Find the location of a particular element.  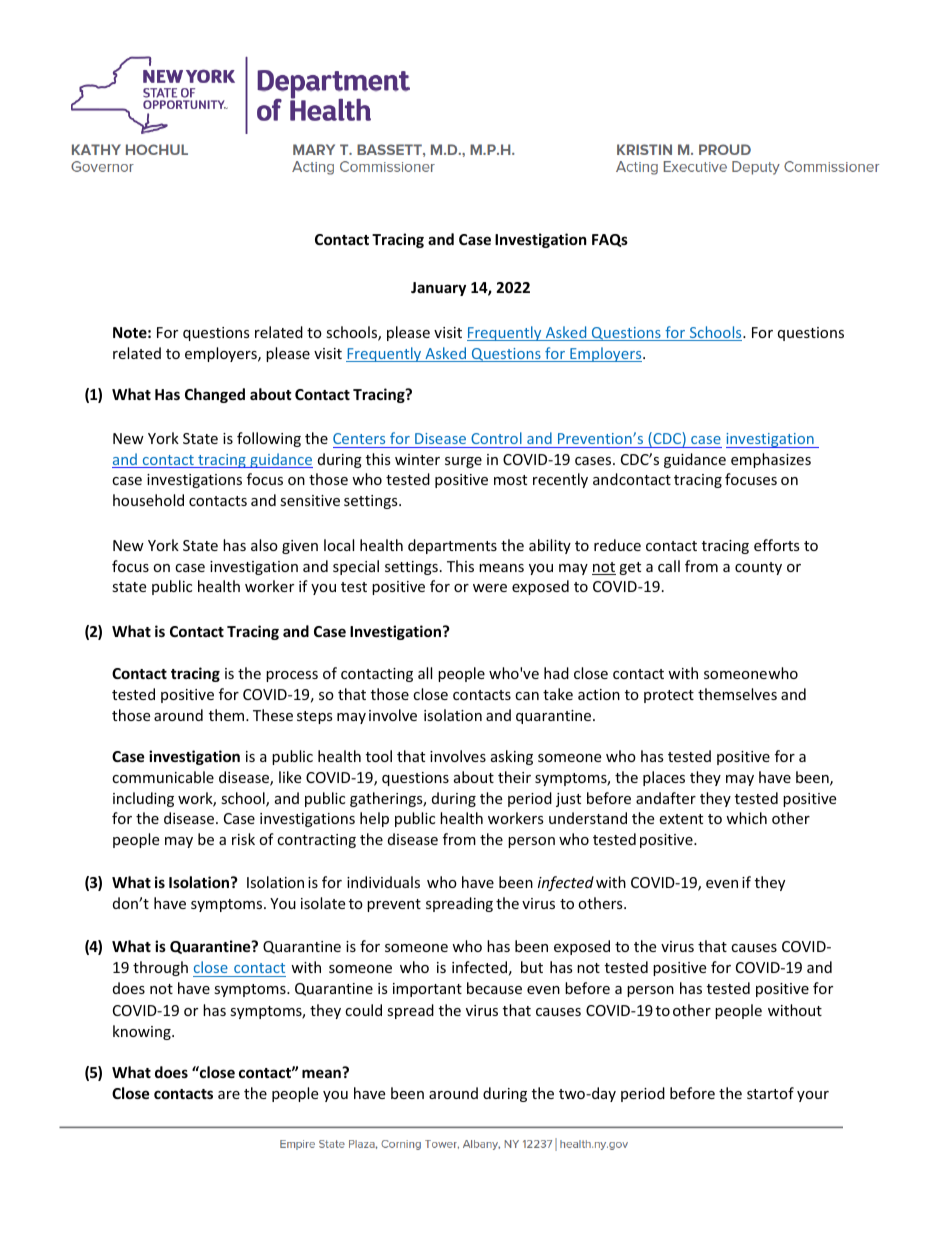

are is located at coordinates (229, 1095).
